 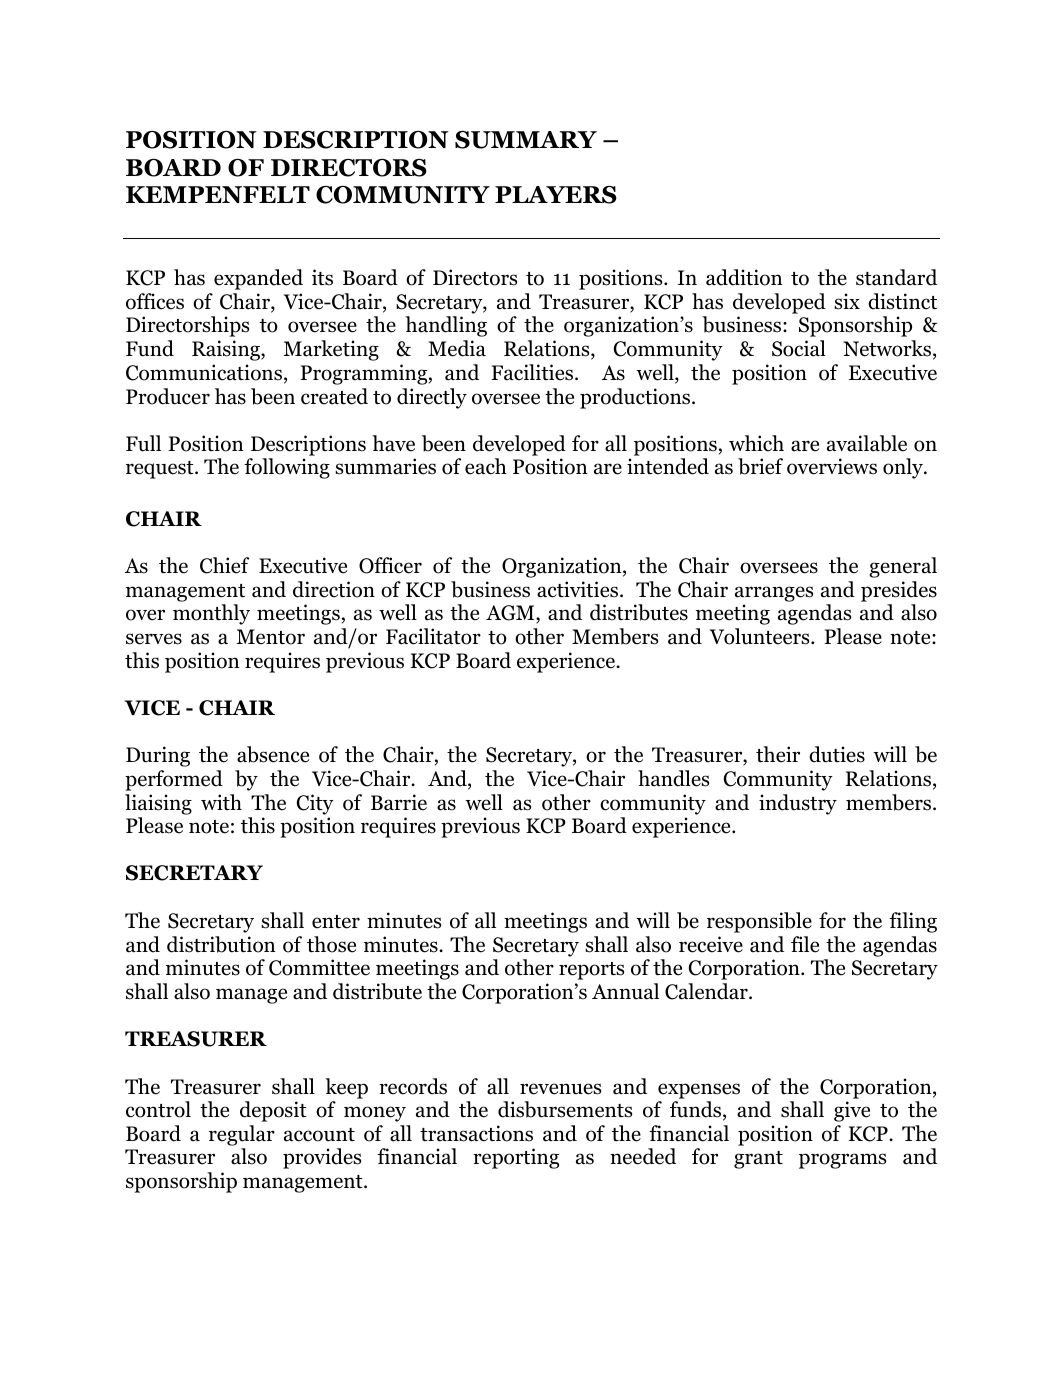 What do you see at coordinates (271, 637) in the page?
I see `Mentor` at bounding box center [271, 637].
